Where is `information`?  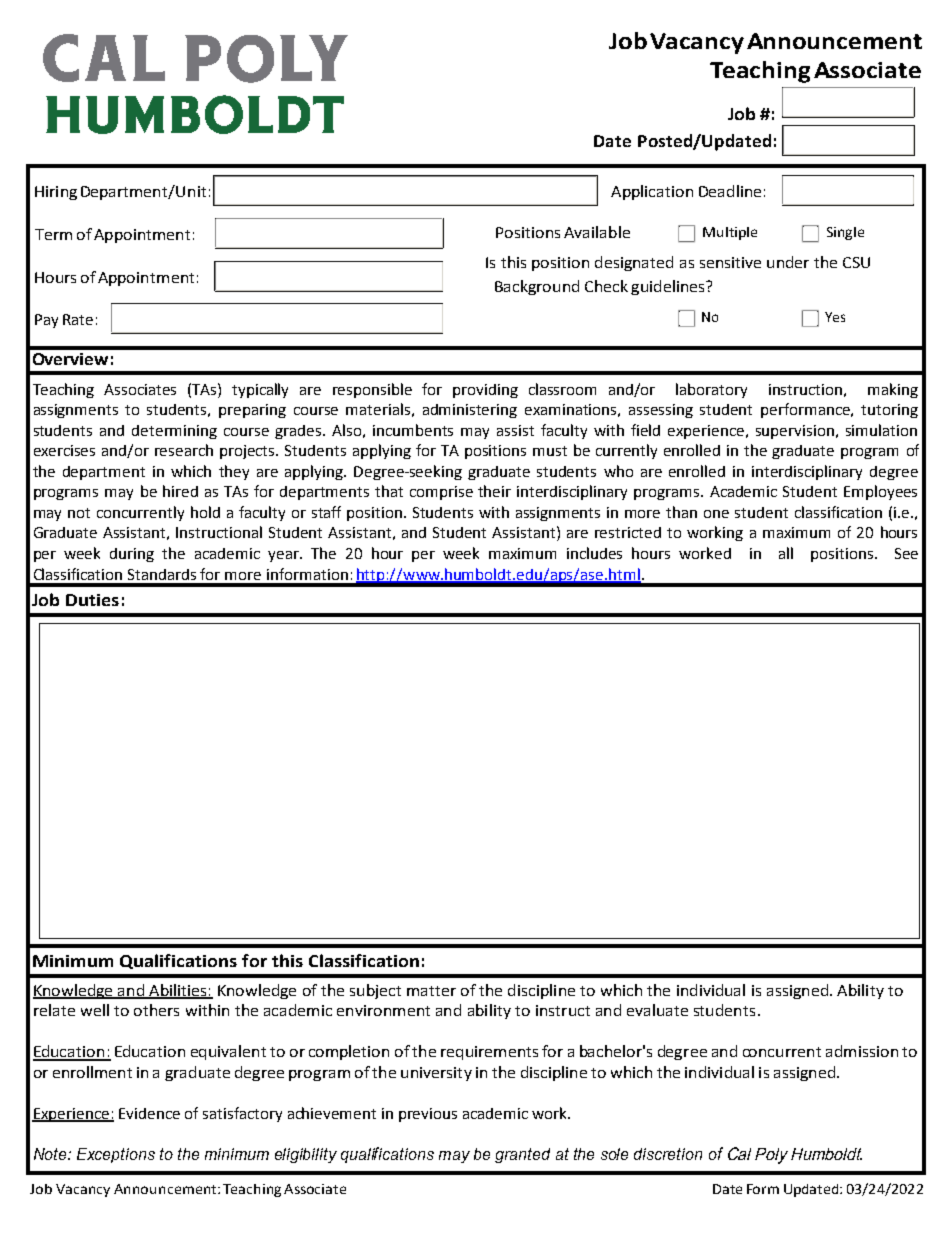 information is located at coordinates (307, 574).
